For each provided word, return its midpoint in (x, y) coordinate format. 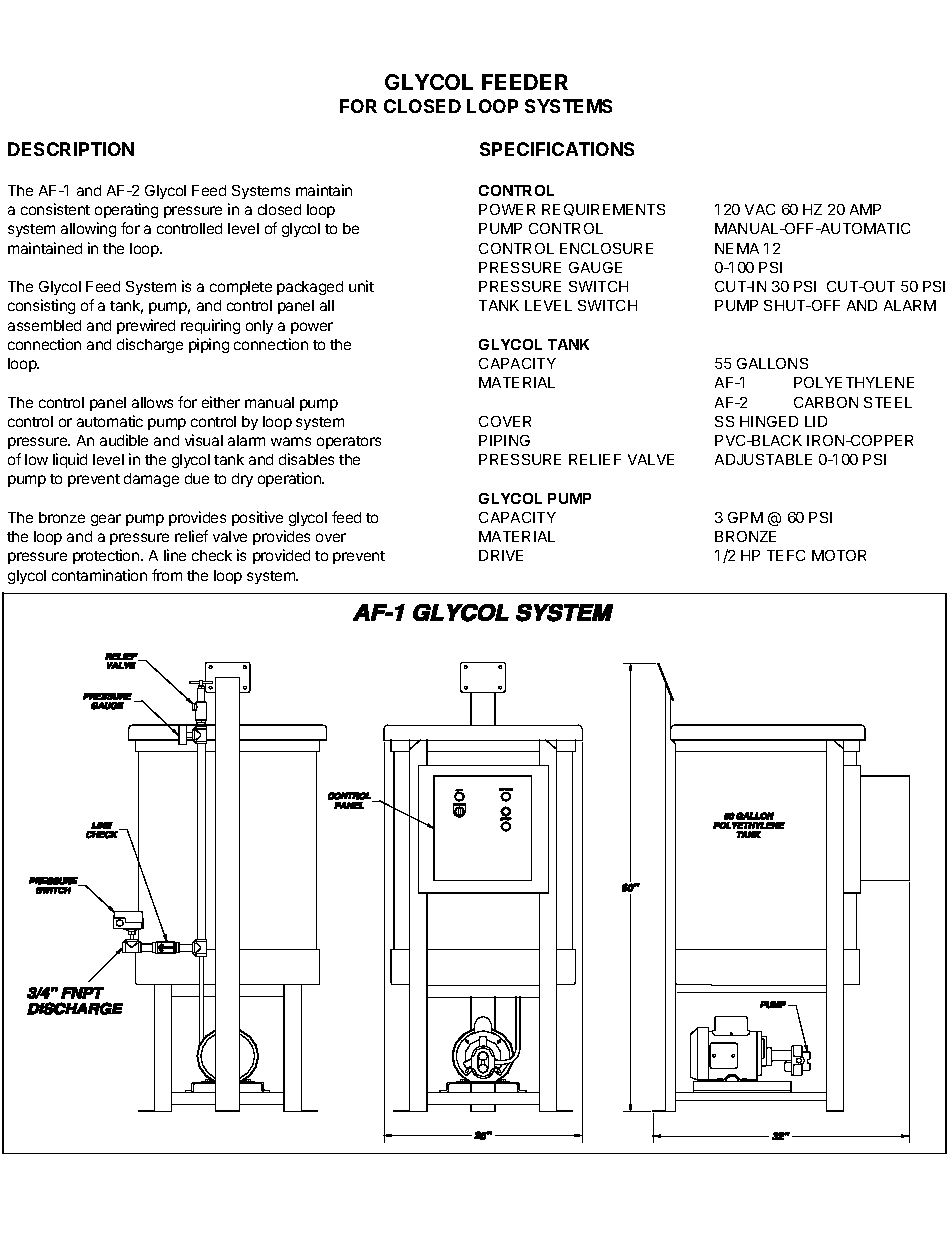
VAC (760, 209)
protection (107, 556)
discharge (150, 345)
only (259, 327)
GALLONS (772, 363)
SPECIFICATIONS (557, 149)
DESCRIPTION (71, 149)
